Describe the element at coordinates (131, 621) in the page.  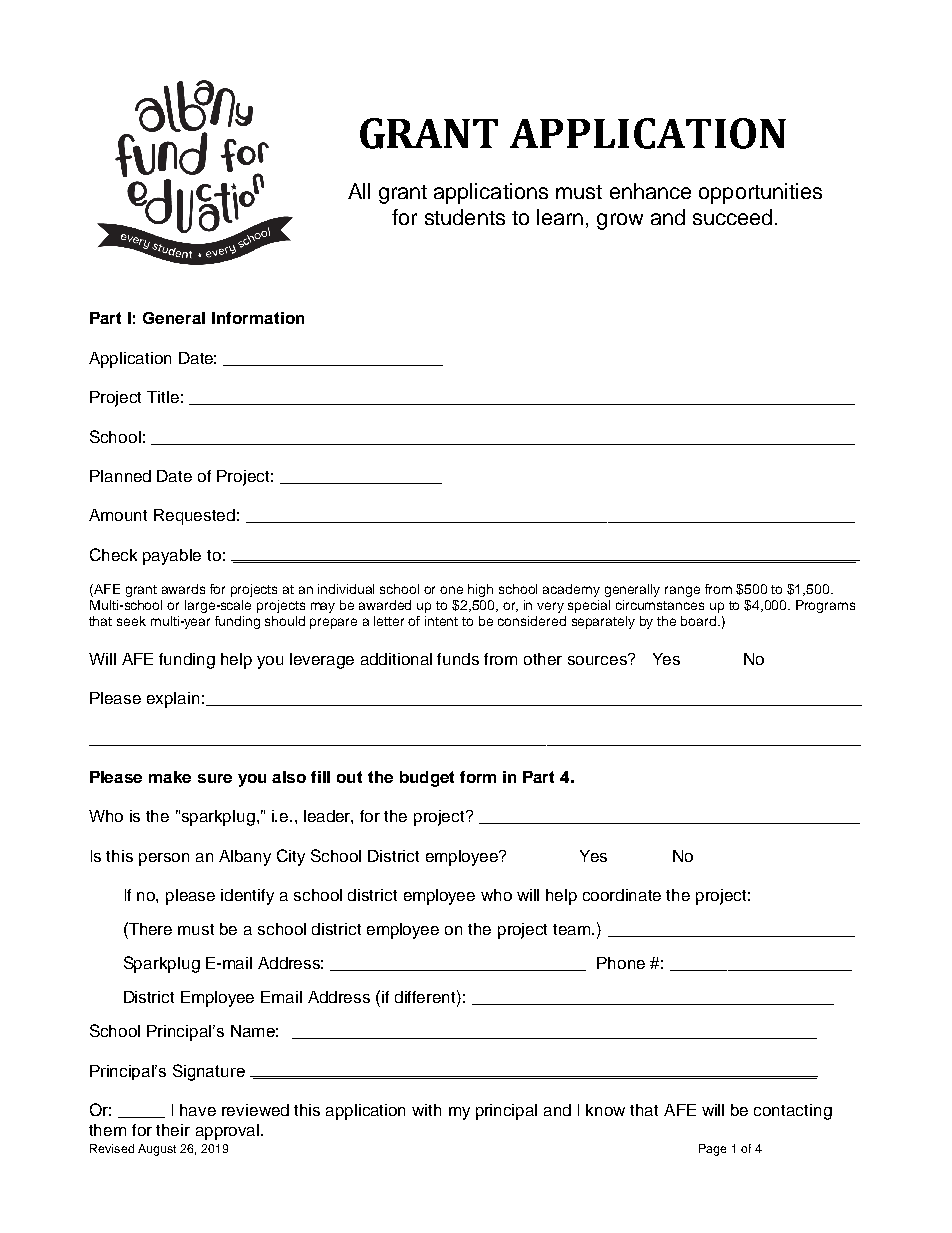
I see `seek` at that location.
